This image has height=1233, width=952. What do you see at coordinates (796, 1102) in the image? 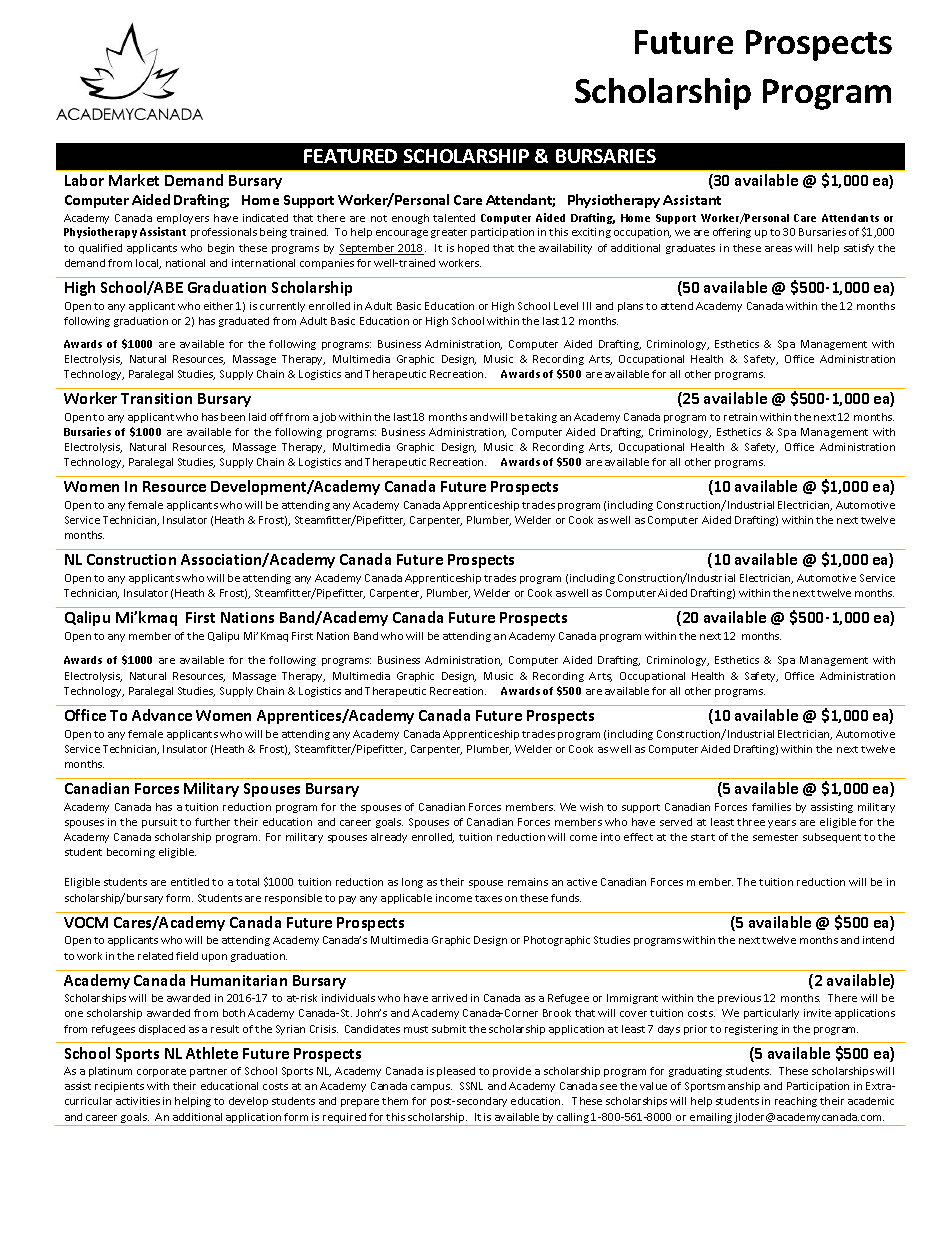
I see `reaching` at bounding box center [796, 1102].
